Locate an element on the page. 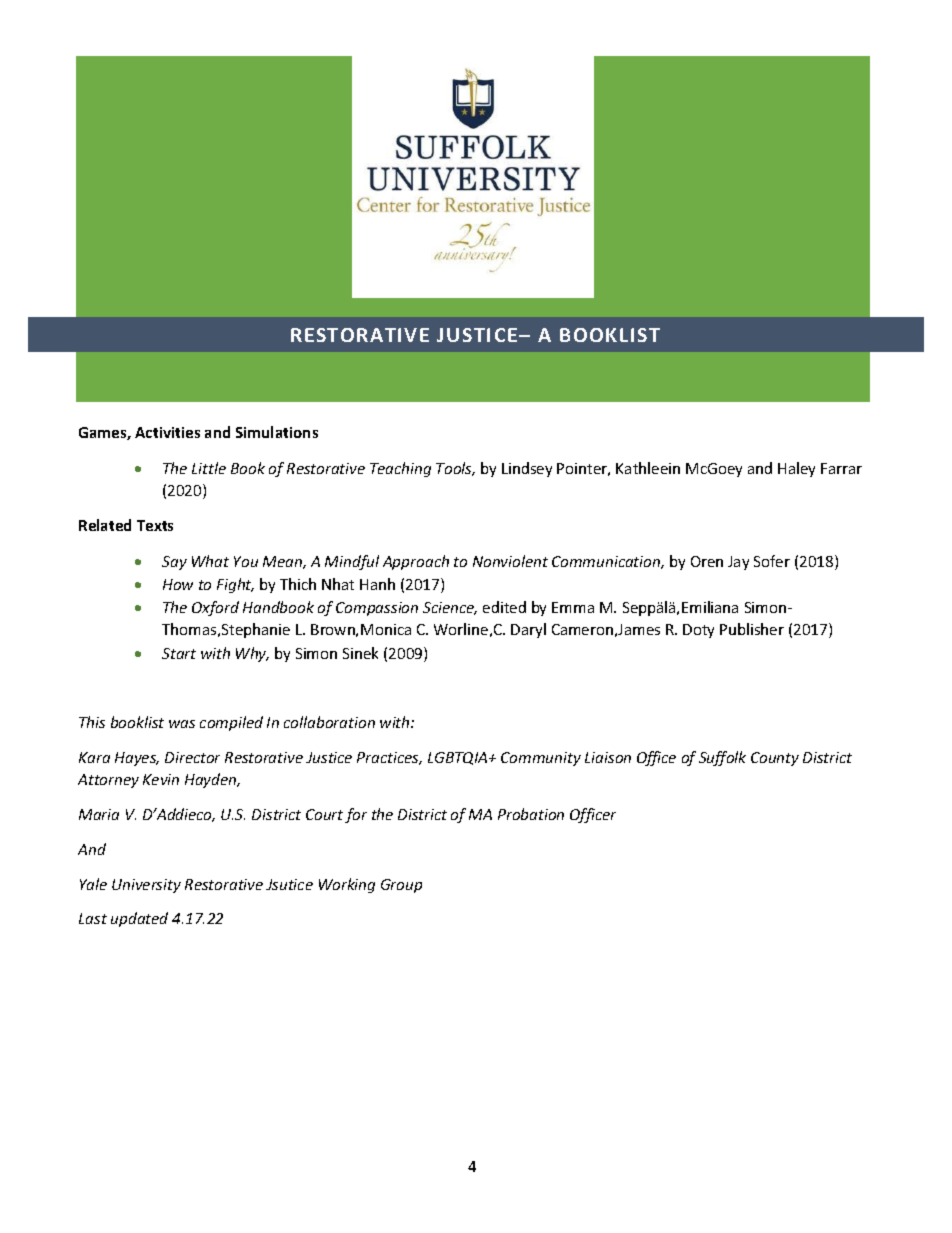 The image size is (952, 1233). Haley is located at coordinates (796, 469).
